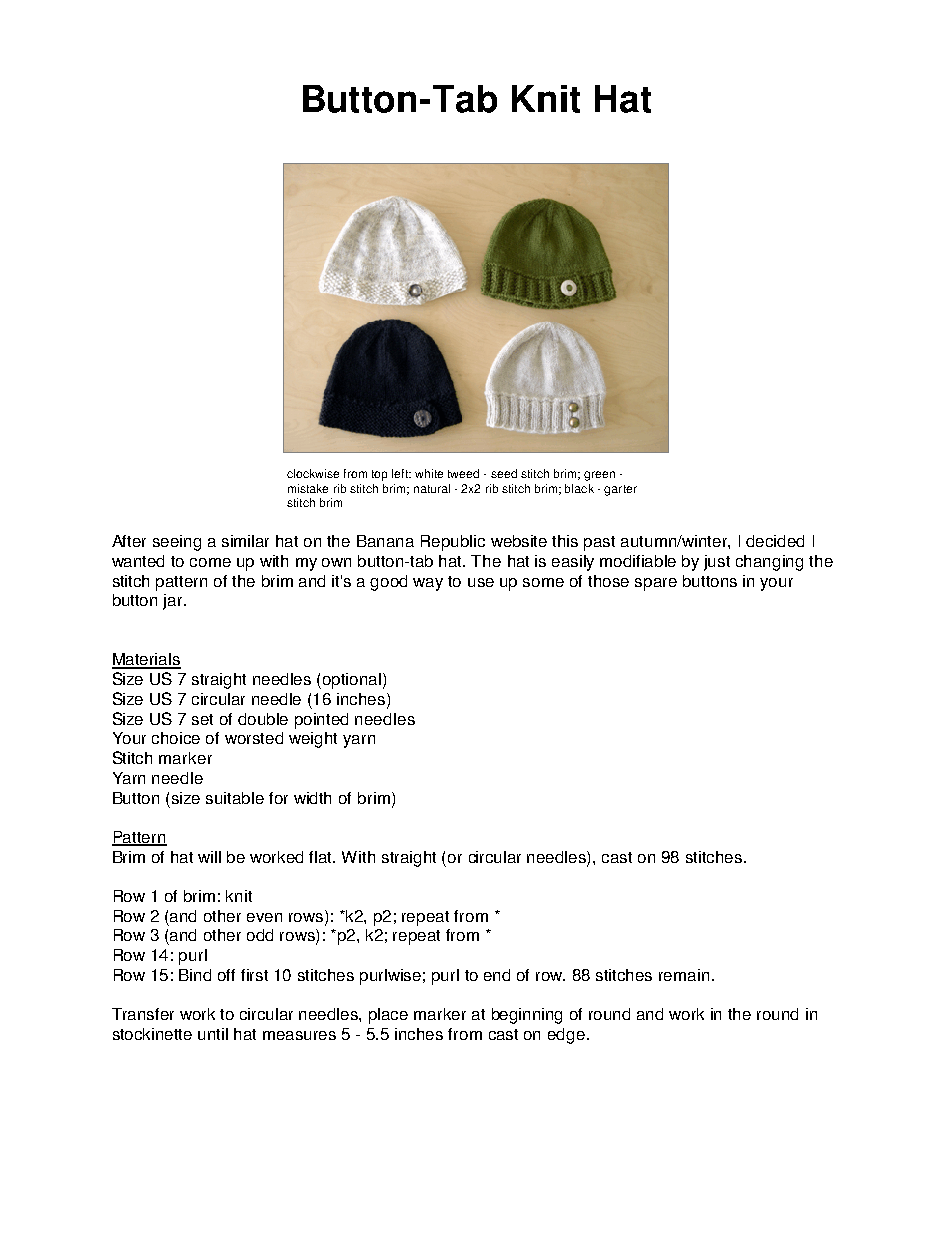 The height and width of the screenshot is (1233, 952). Describe the element at coordinates (209, 857) in the screenshot. I see `will` at that location.
